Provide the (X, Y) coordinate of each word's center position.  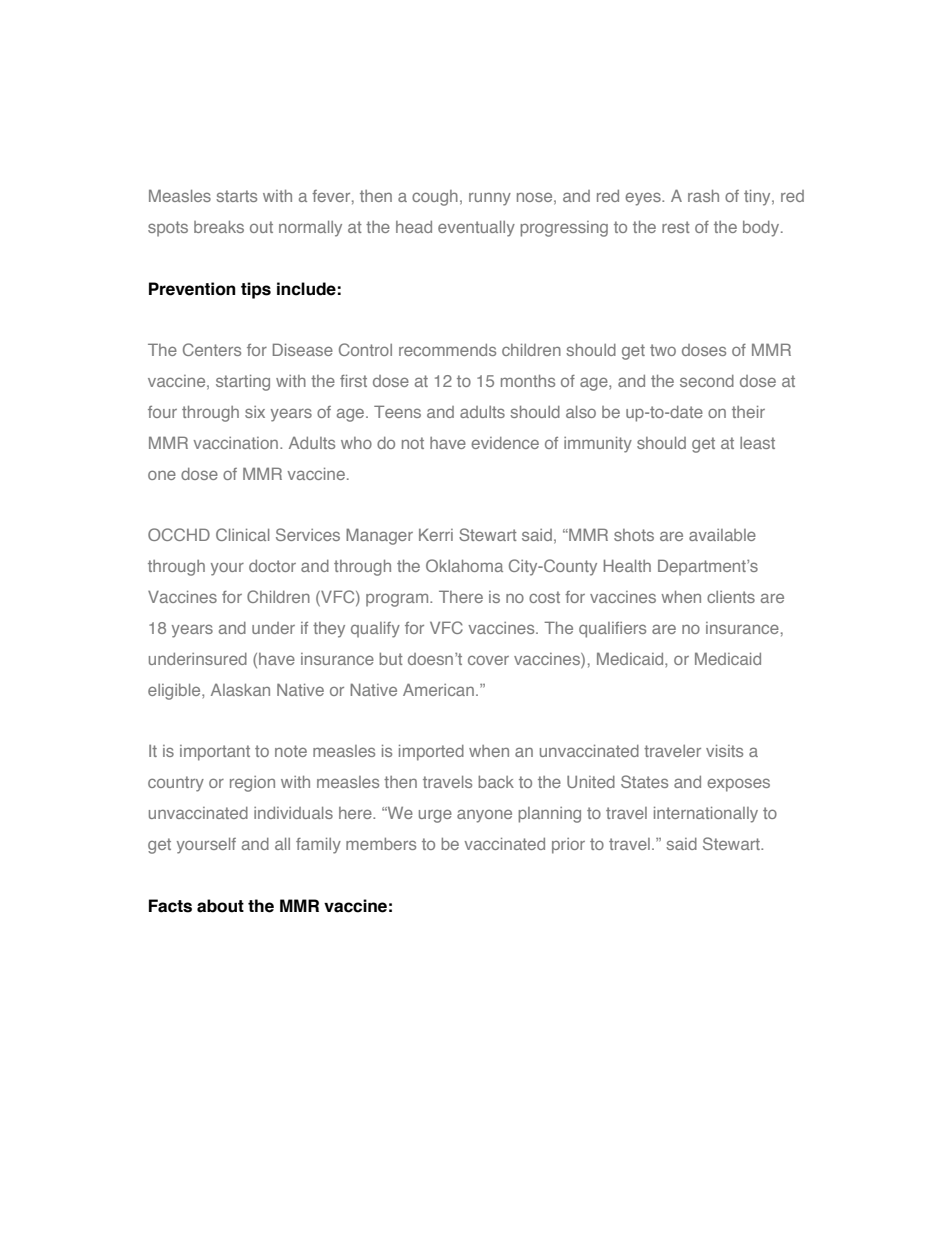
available (722, 535)
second (707, 381)
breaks (219, 227)
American (438, 689)
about (220, 906)
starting (243, 383)
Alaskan (240, 690)
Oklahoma (464, 565)
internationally (706, 815)
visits (724, 751)
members (381, 844)
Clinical (242, 534)
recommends (447, 350)
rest (676, 227)
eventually (476, 229)
